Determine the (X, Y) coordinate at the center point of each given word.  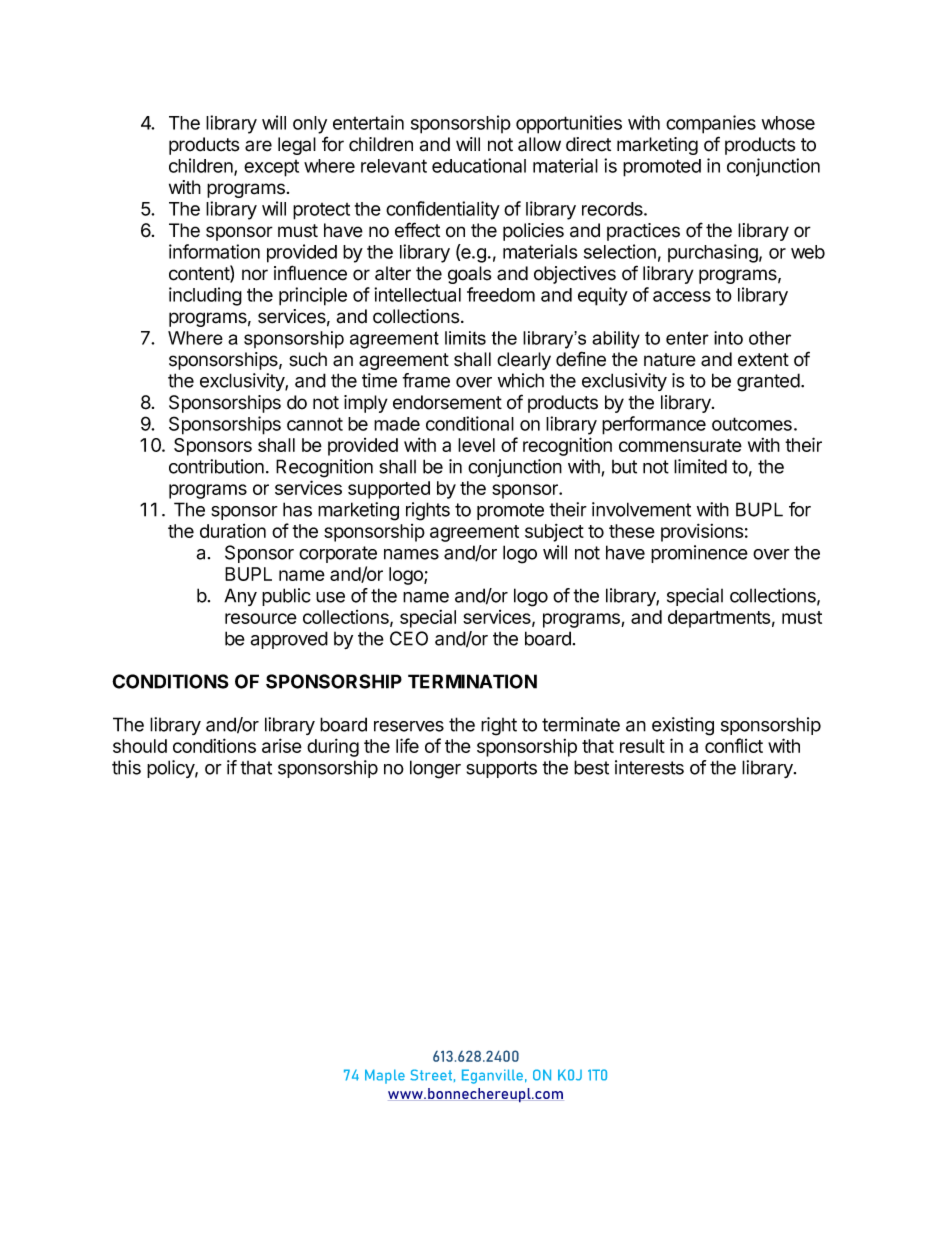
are (258, 146)
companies (711, 124)
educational (479, 165)
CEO (409, 638)
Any (240, 597)
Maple (385, 1076)
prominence (699, 554)
